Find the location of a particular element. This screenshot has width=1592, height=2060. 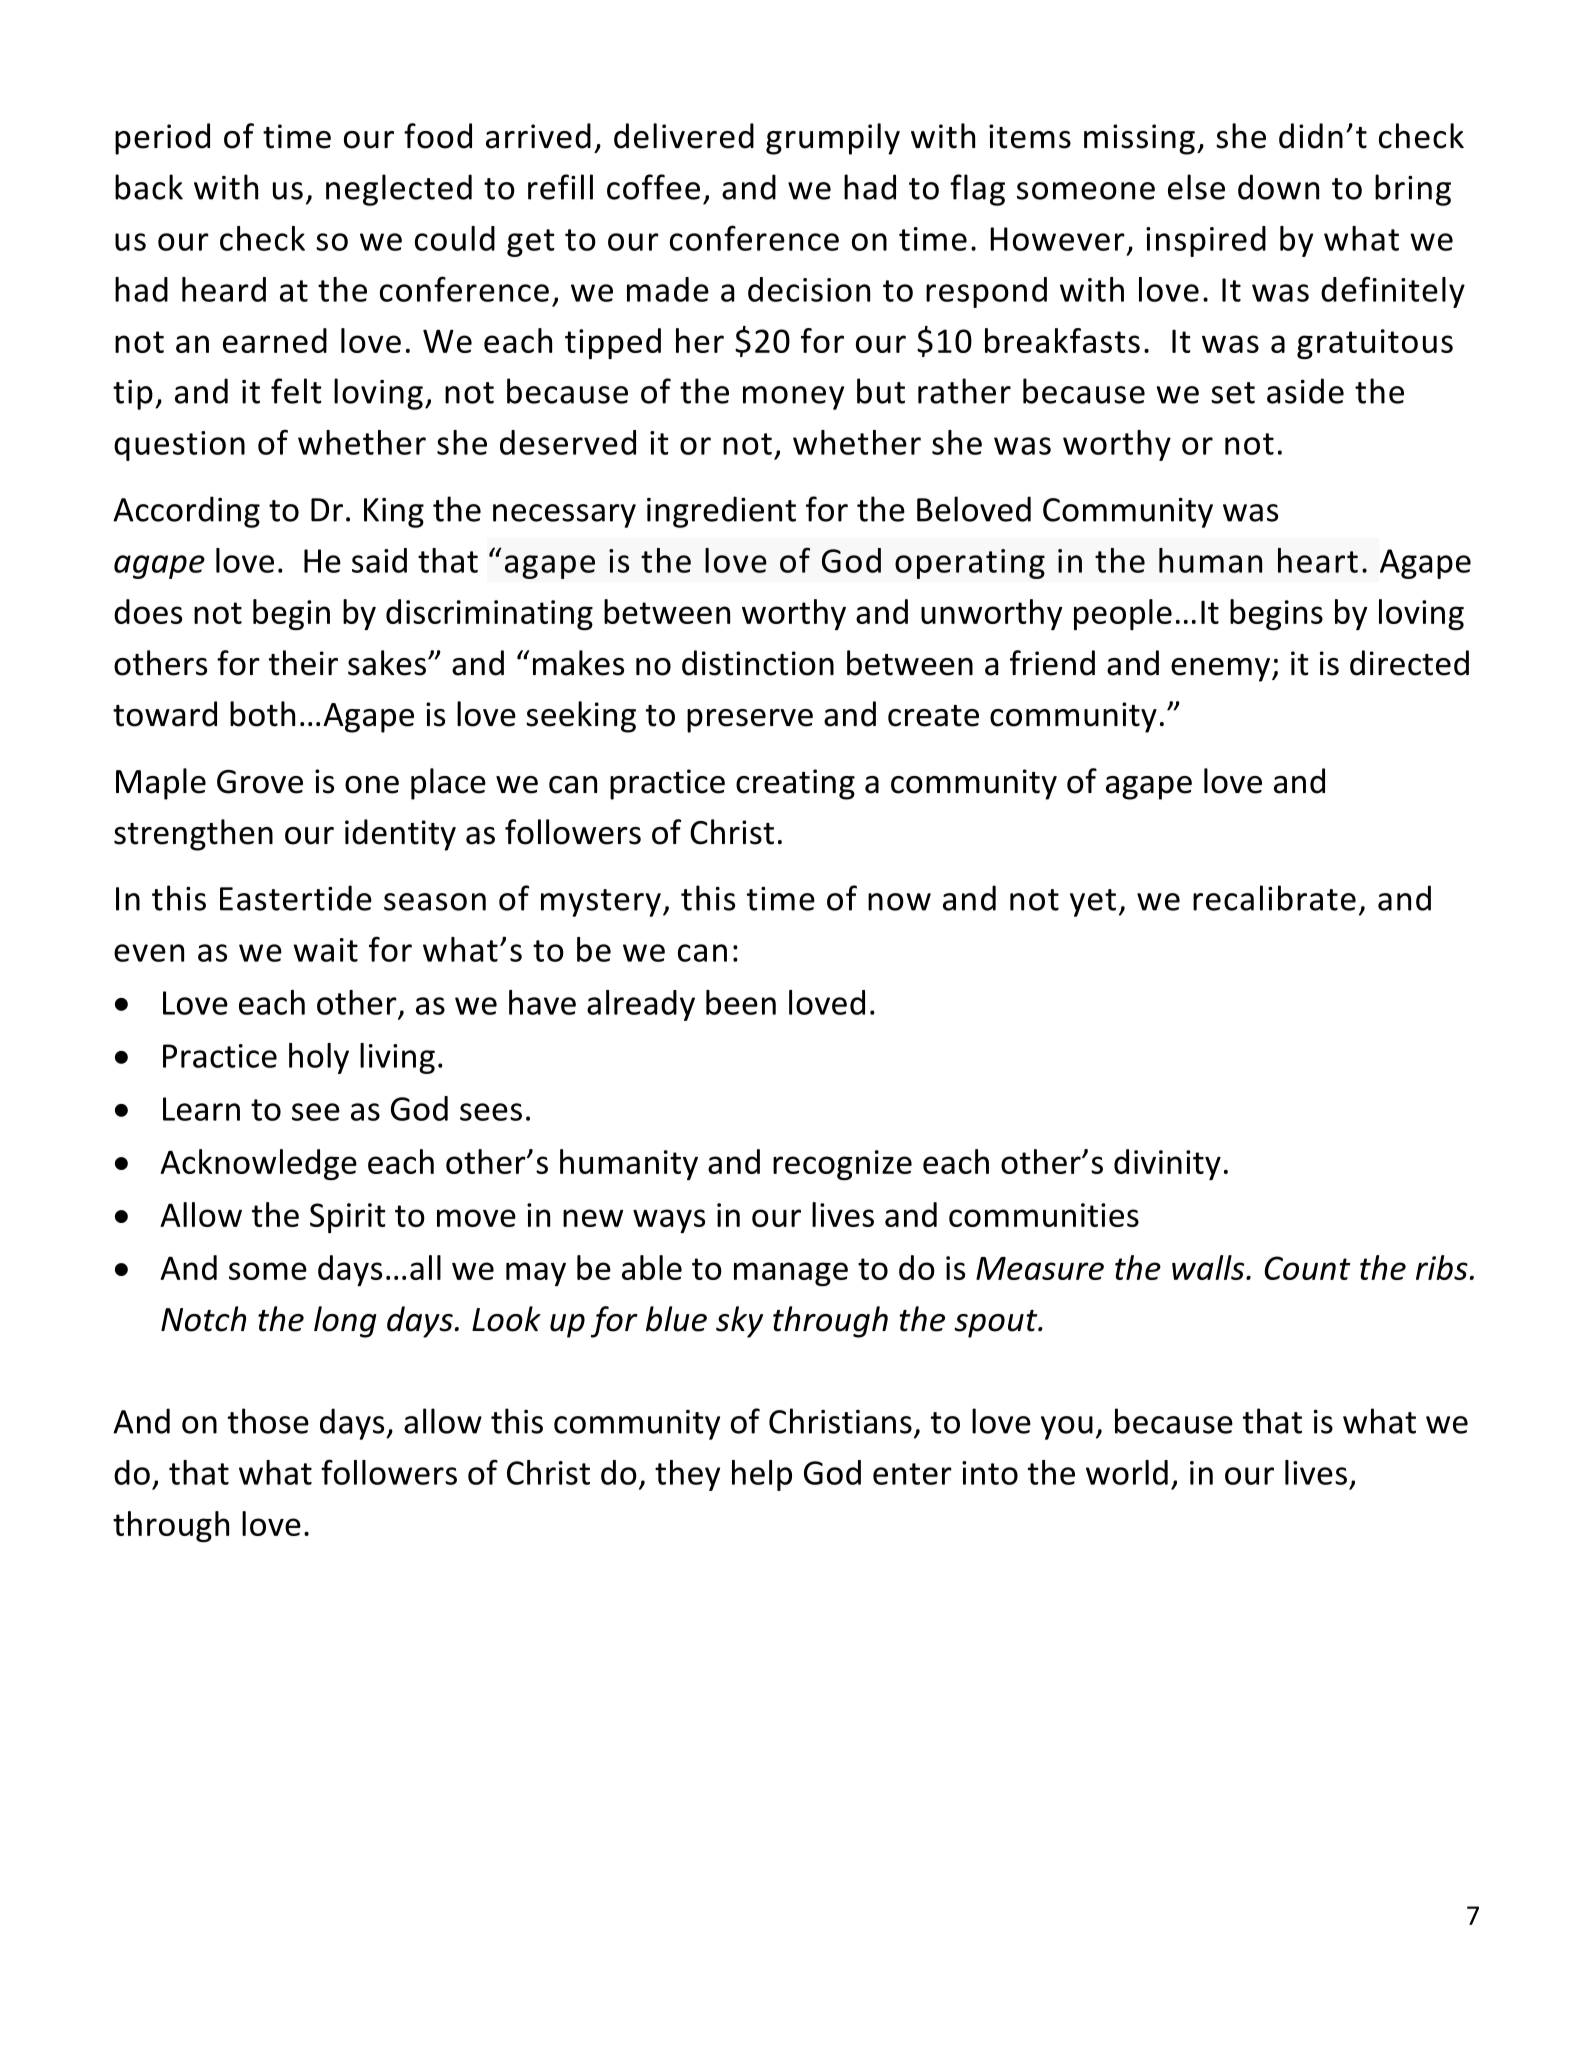

Grove is located at coordinates (260, 782).
